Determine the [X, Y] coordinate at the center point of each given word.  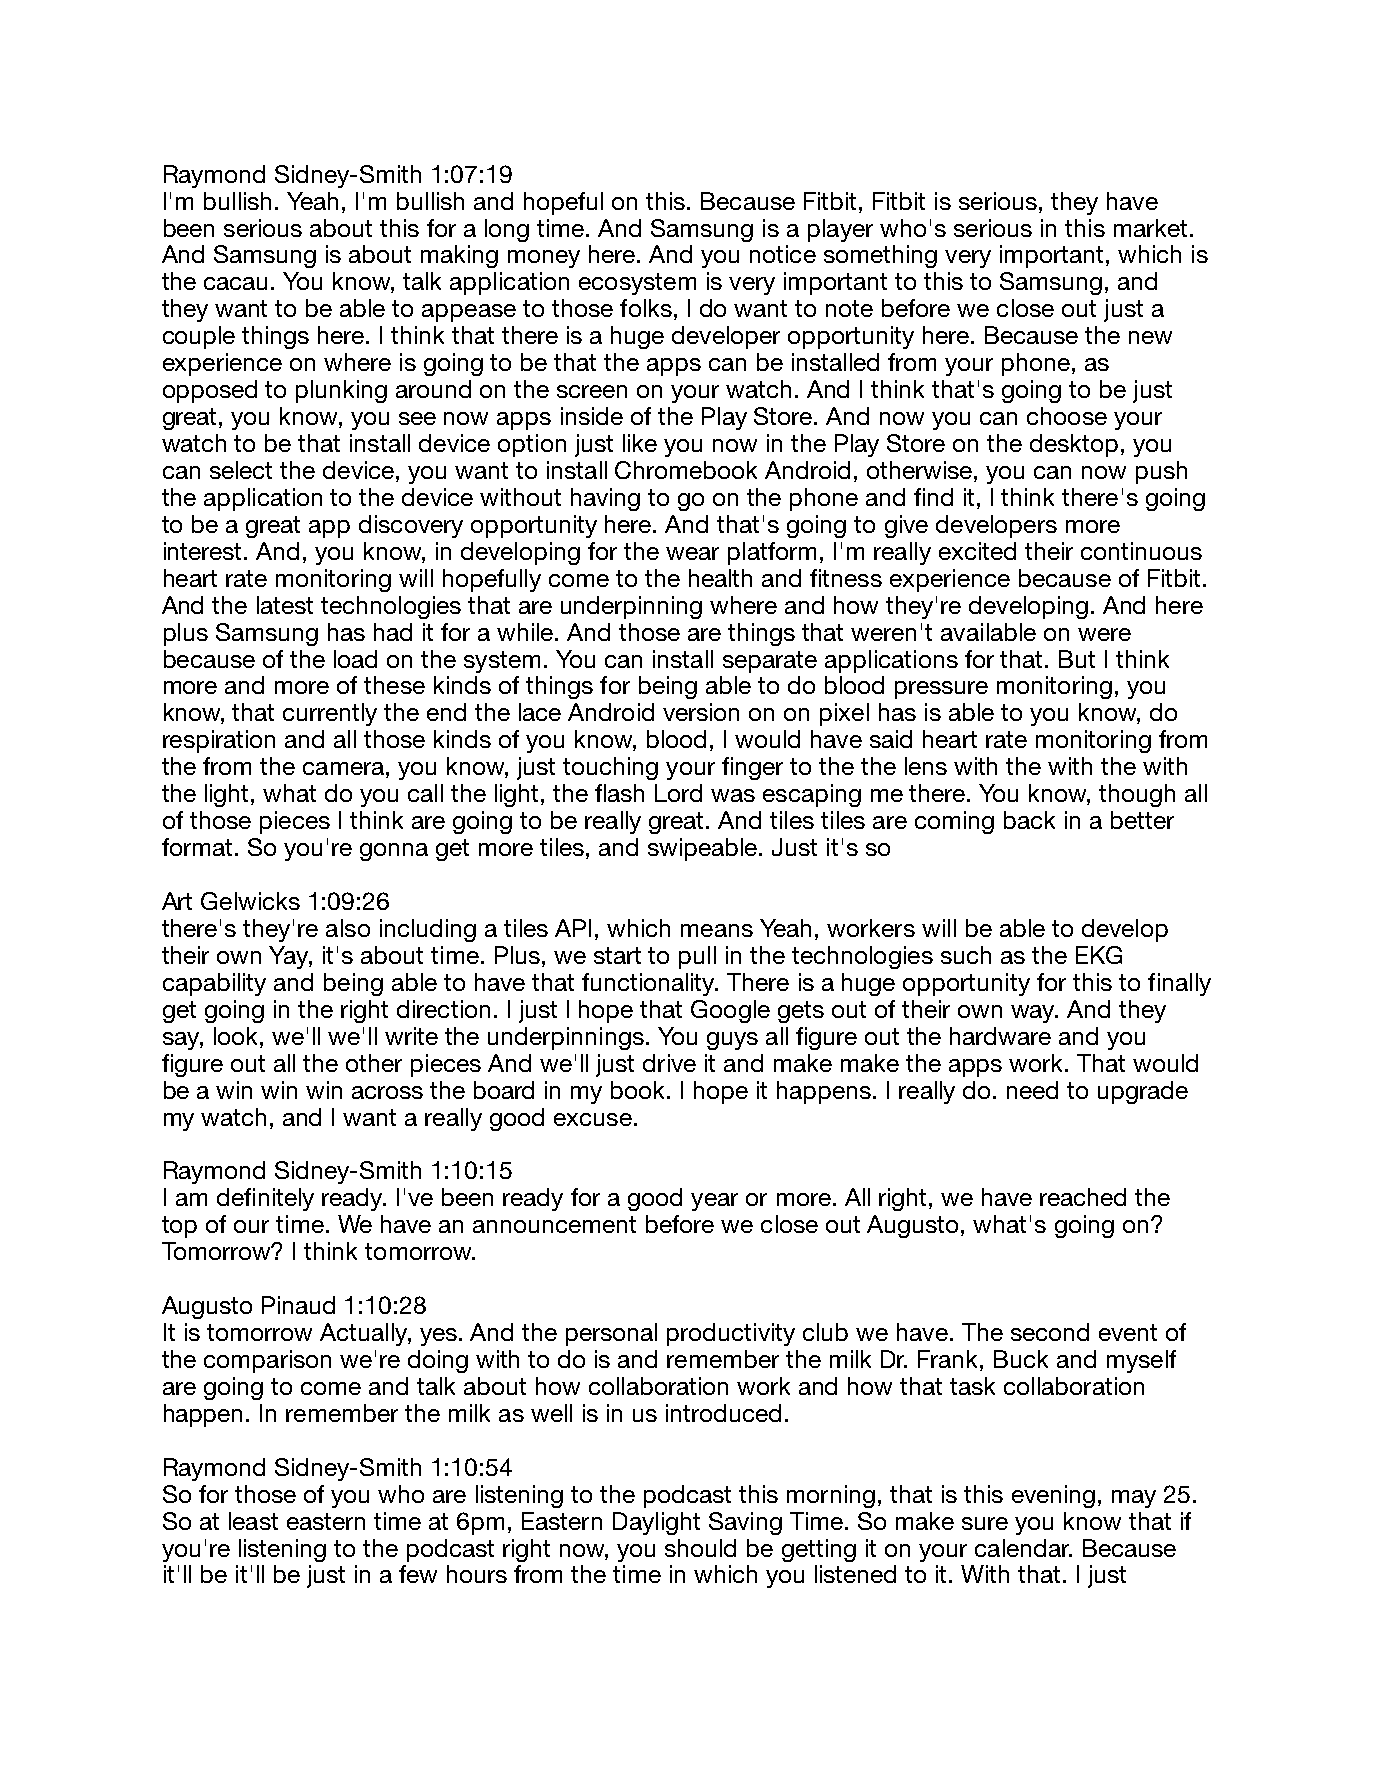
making [459, 256]
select [241, 470]
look [237, 1036]
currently [330, 714]
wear [692, 553]
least [253, 1521]
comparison [267, 1361]
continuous [1141, 551]
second [1050, 1332]
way [1034, 1014]
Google [730, 1011]
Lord [678, 793]
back [1029, 820]
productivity [731, 1334]
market [1150, 228]
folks [646, 308]
